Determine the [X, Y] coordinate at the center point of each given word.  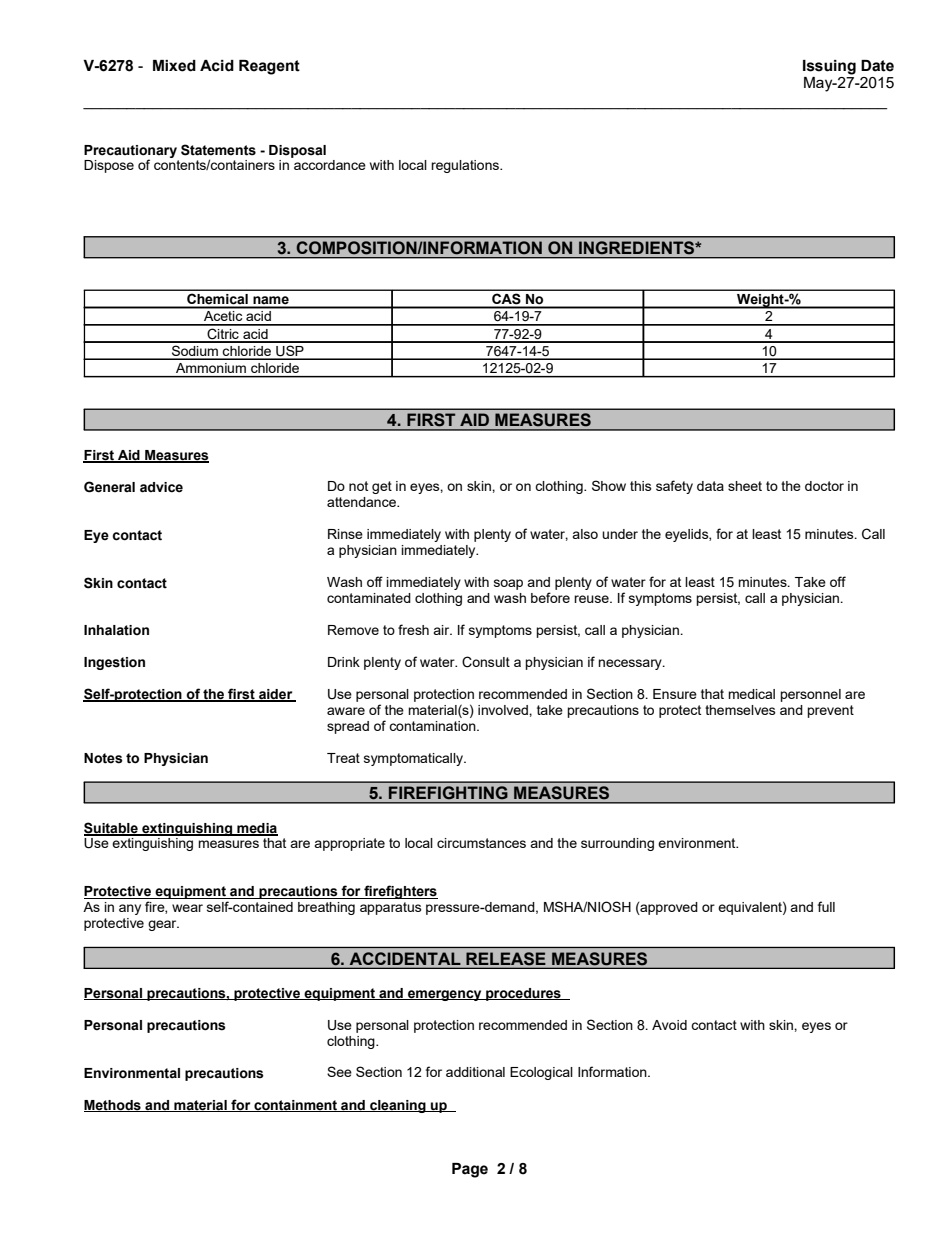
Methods [113, 1106]
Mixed [174, 66]
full [826, 906]
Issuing [829, 67]
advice [161, 487]
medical [751, 694]
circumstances [481, 843]
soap [508, 584]
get [382, 487]
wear [187, 908]
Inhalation [116, 630]
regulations [466, 166]
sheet [745, 486]
